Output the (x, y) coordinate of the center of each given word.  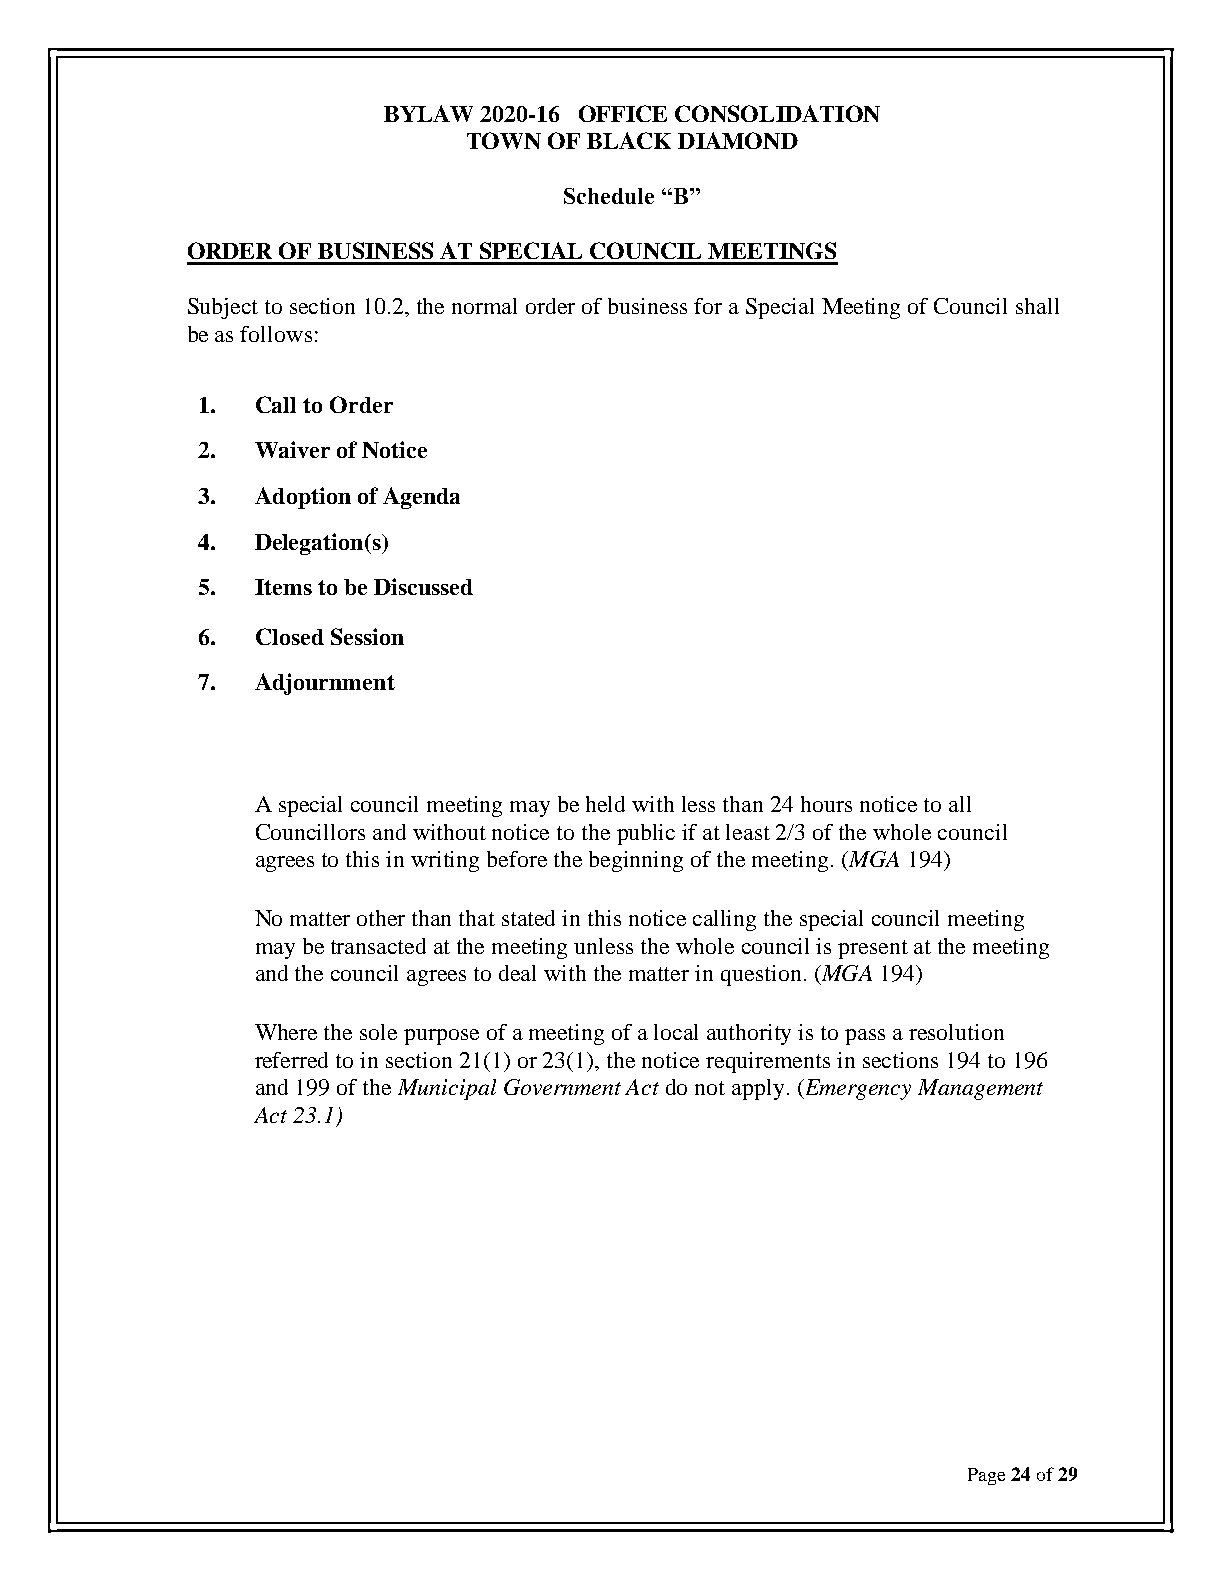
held (605, 804)
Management (980, 1089)
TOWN (504, 140)
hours (826, 804)
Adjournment (325, 684)
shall (1037, 306)
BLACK (629, 140)
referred (291, 1060)
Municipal (447, 1089)
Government (562, 1087)
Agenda (421, 498)
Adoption (303, 498)
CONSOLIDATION (777, 113)
